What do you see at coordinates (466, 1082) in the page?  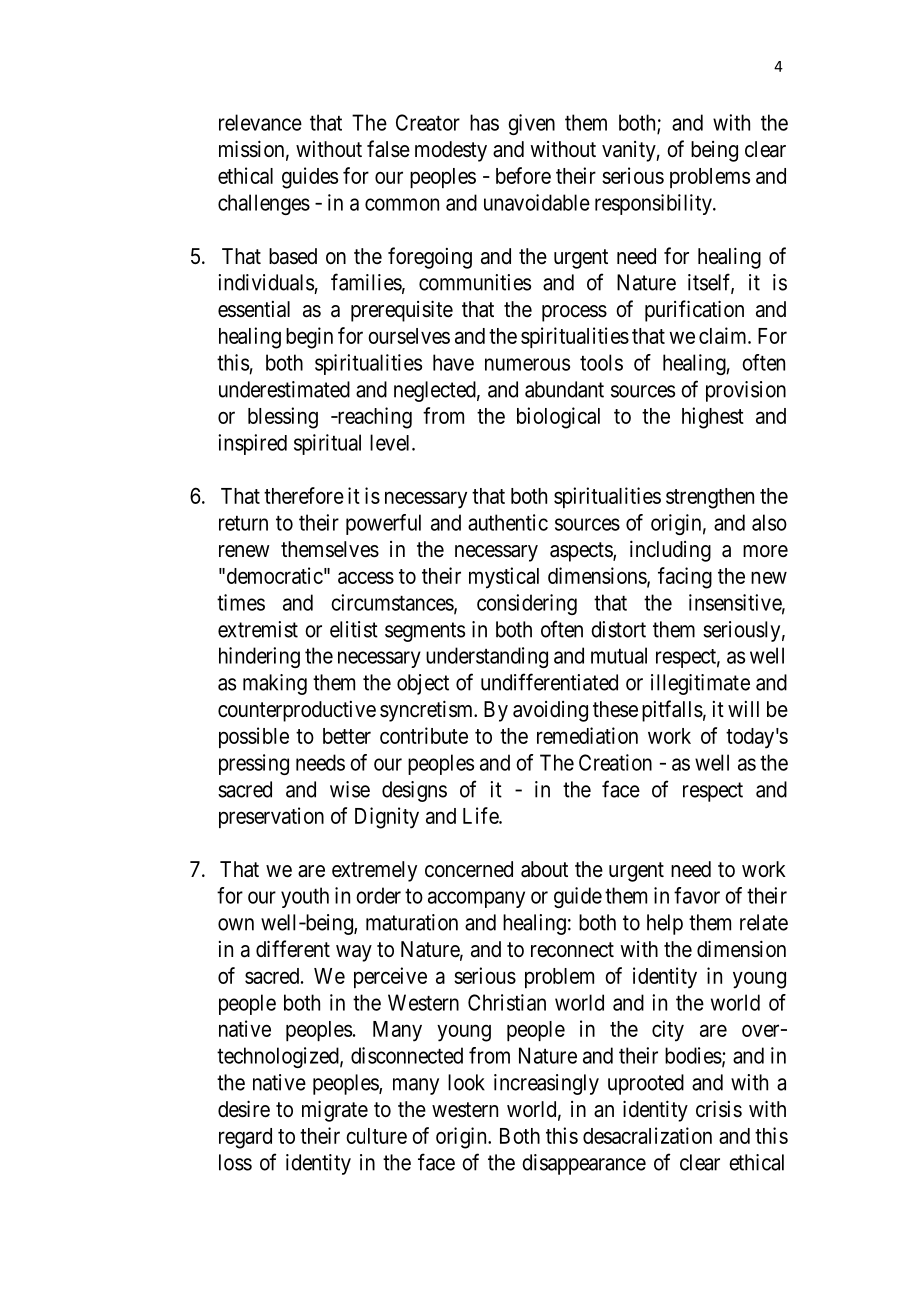 I see `look` at bounding box center [466, 1082].
